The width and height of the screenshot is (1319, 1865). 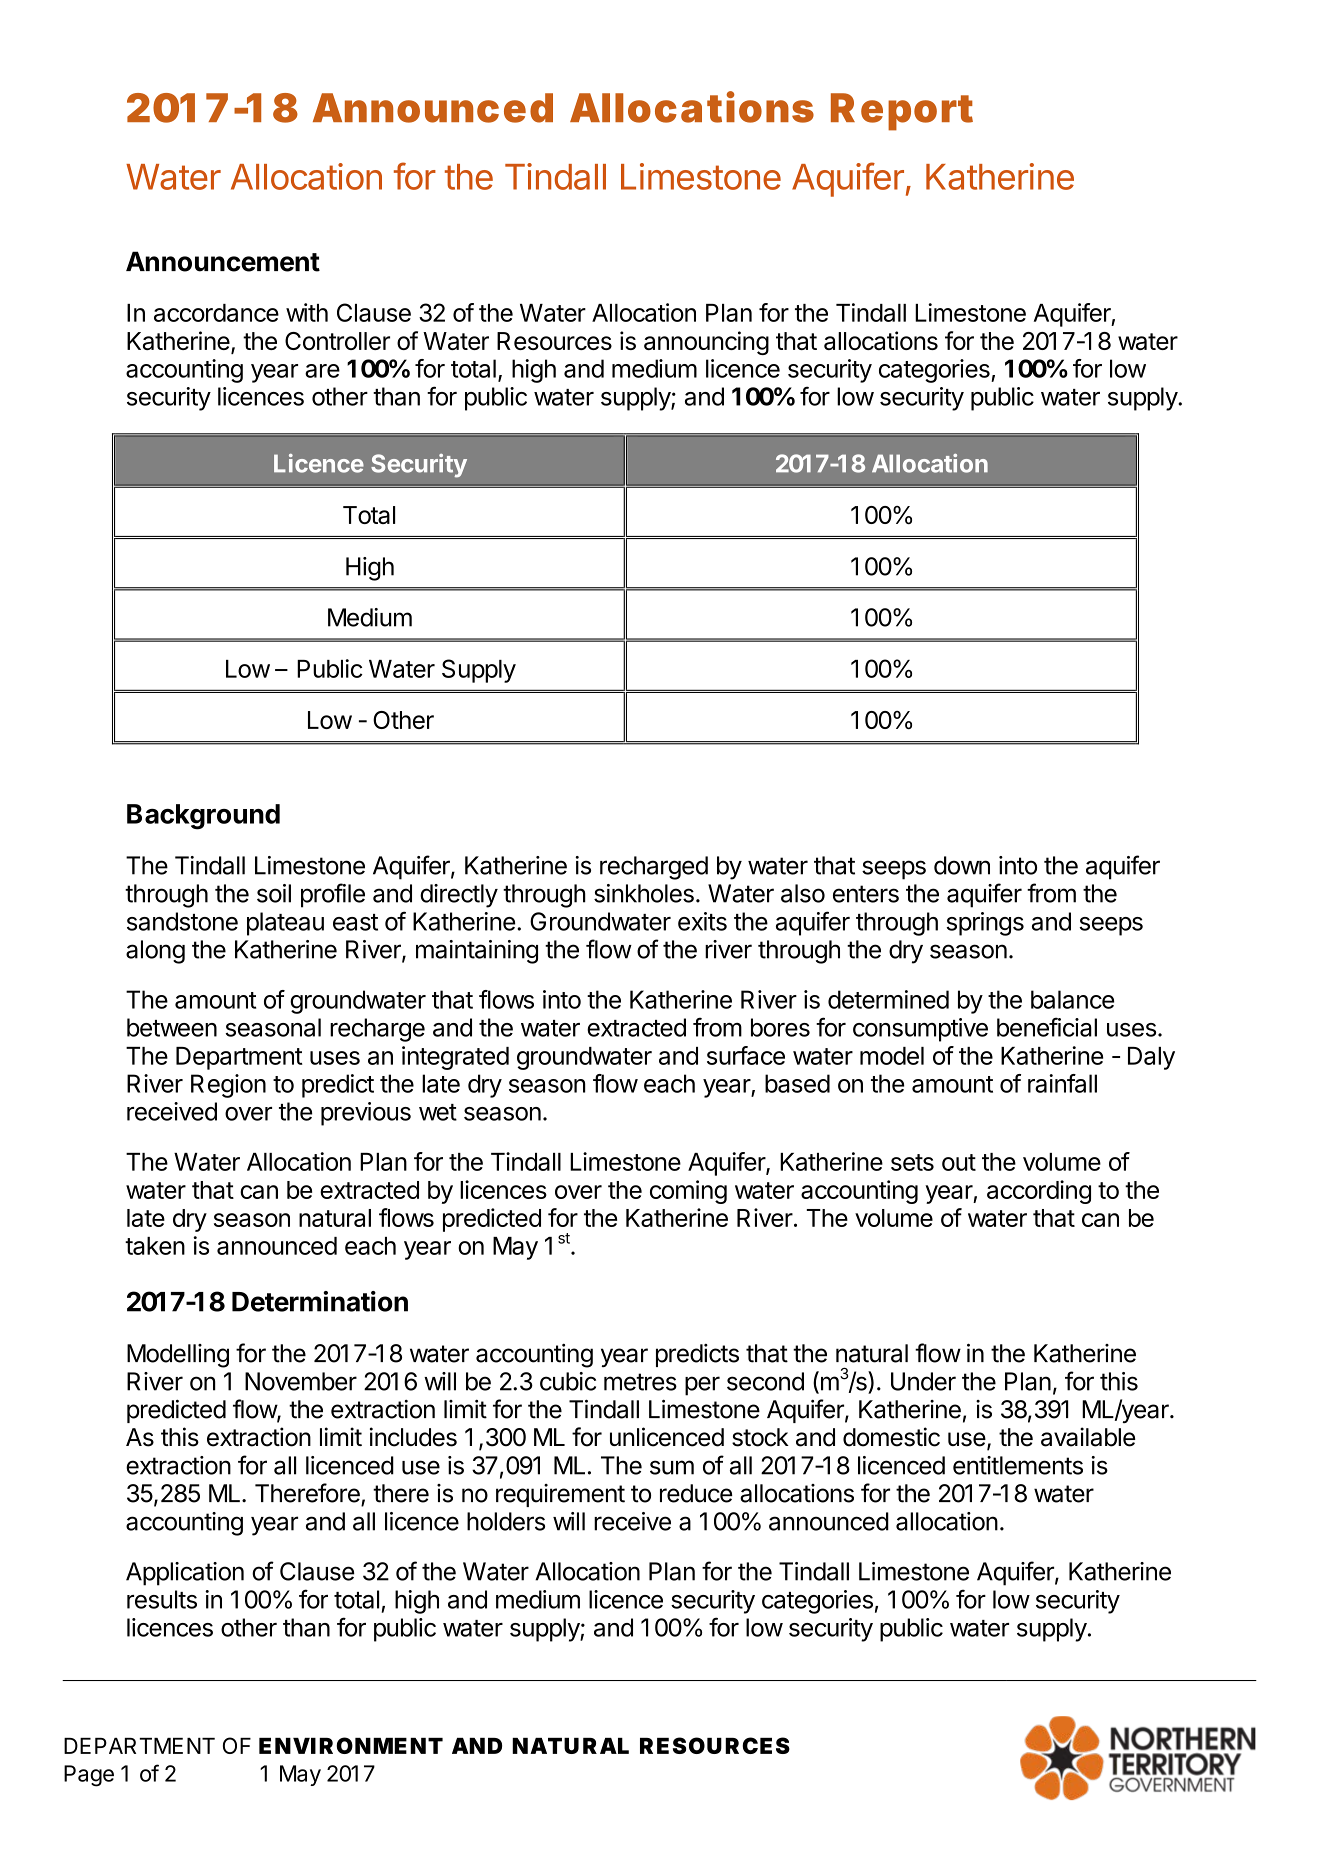 I want to click on coming, so click(x=688, y=1192).
